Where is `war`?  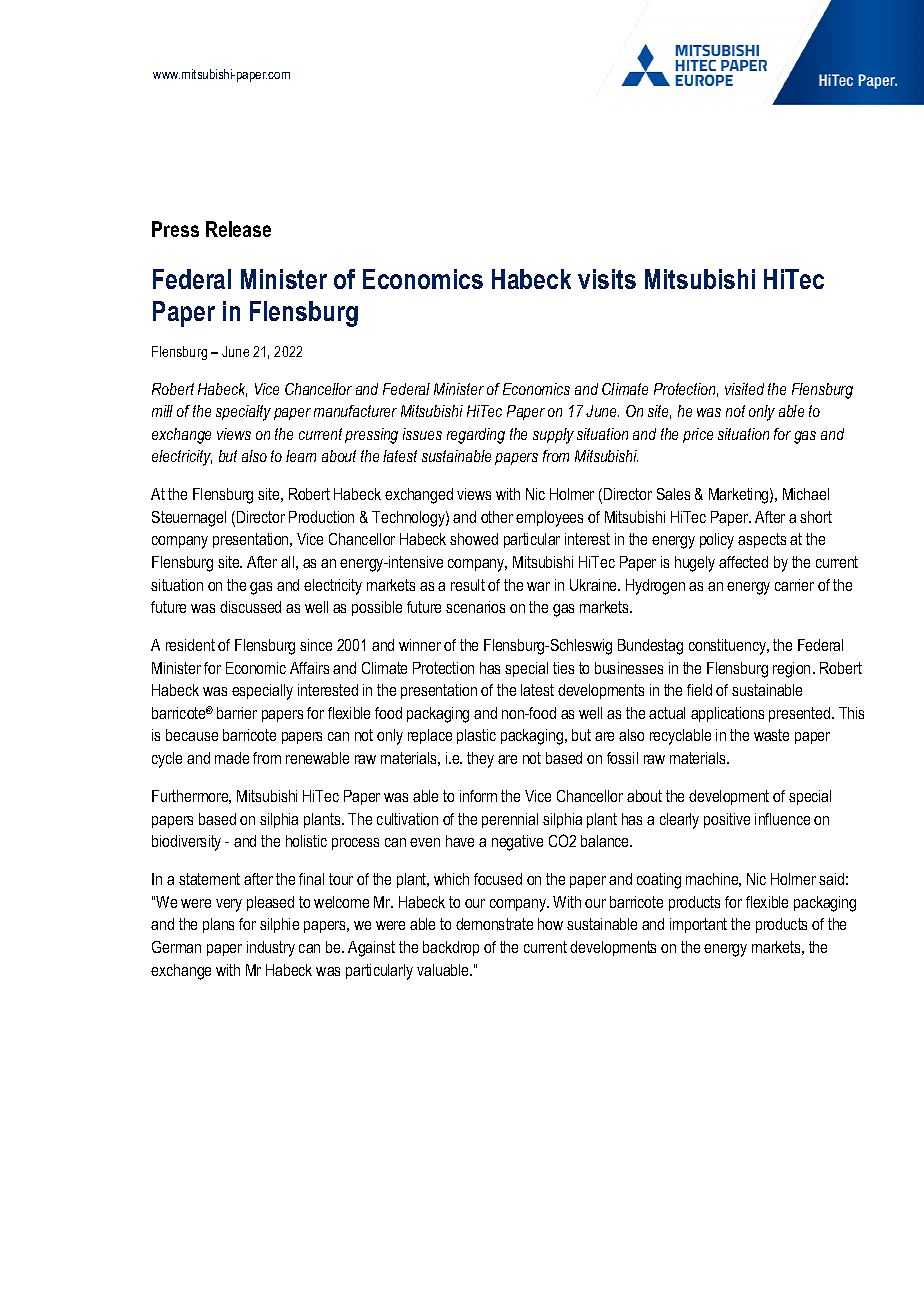 war is located at coordinates (538, 586).
